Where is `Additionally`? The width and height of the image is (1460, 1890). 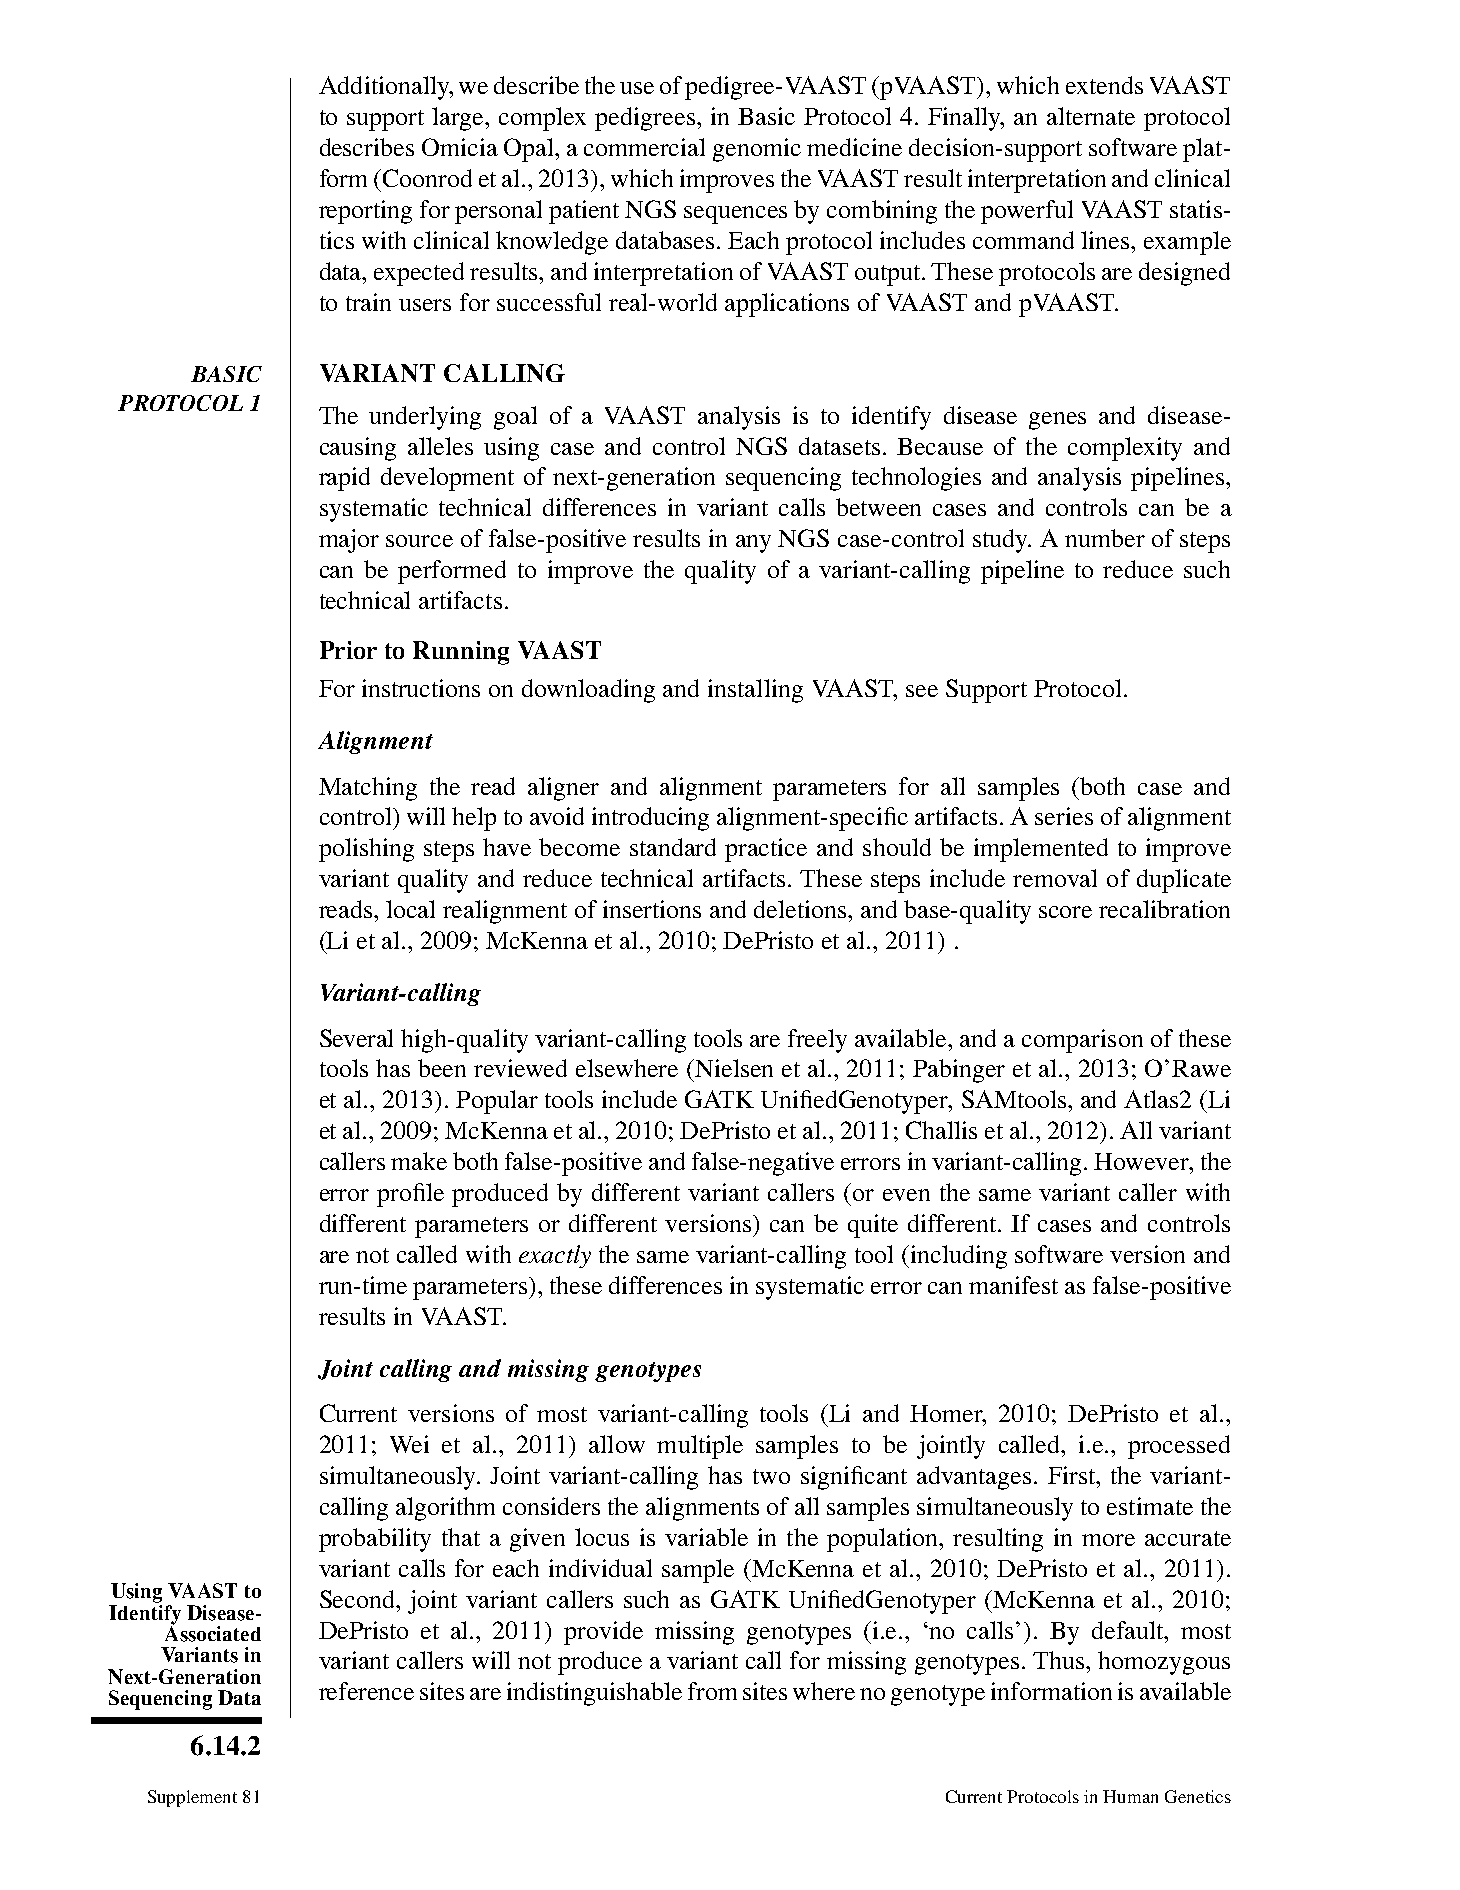
Additionally is located at coordinates (385, 88).
